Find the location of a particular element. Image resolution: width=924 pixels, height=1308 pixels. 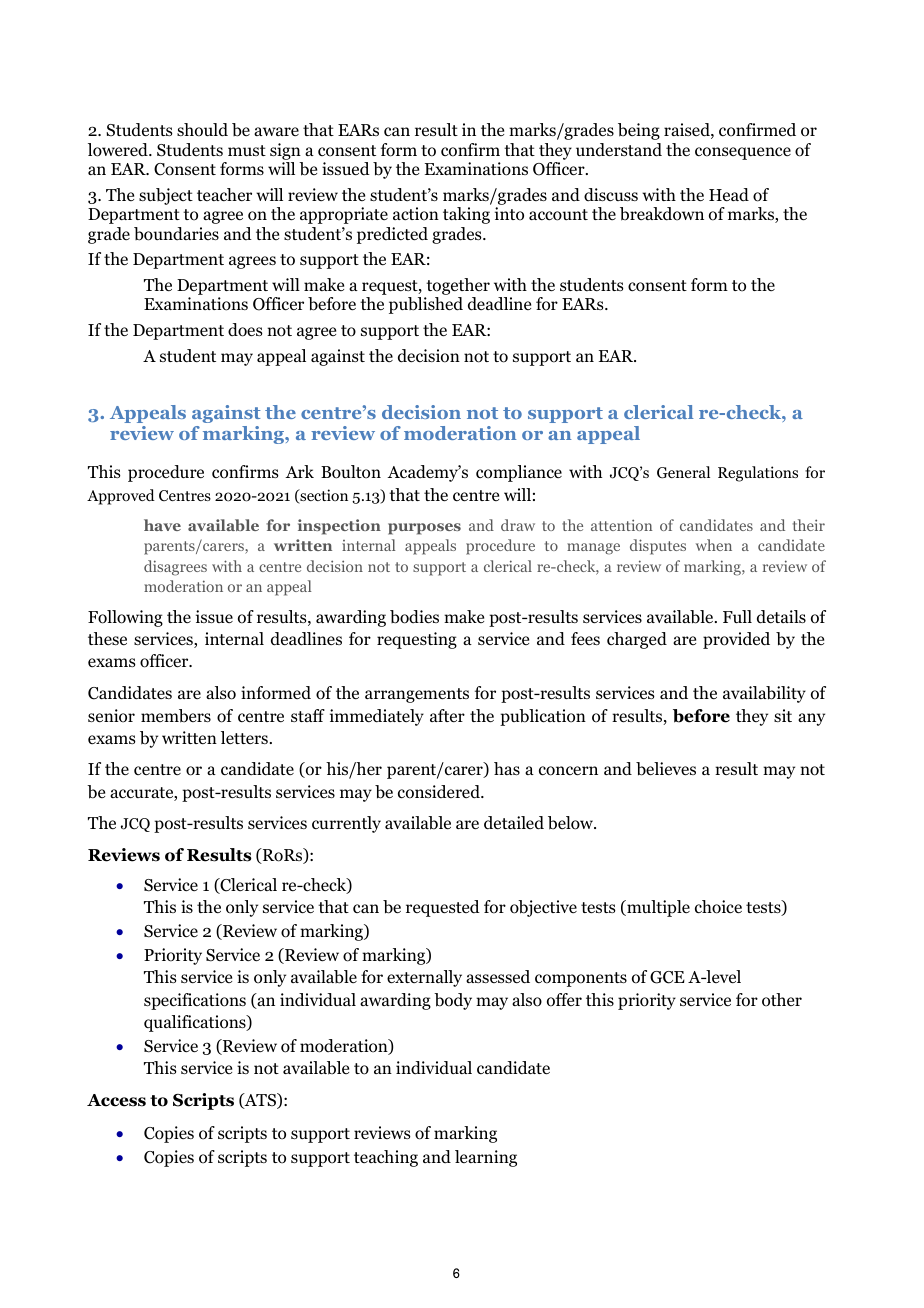

should is located at coordinates (202, 130).
